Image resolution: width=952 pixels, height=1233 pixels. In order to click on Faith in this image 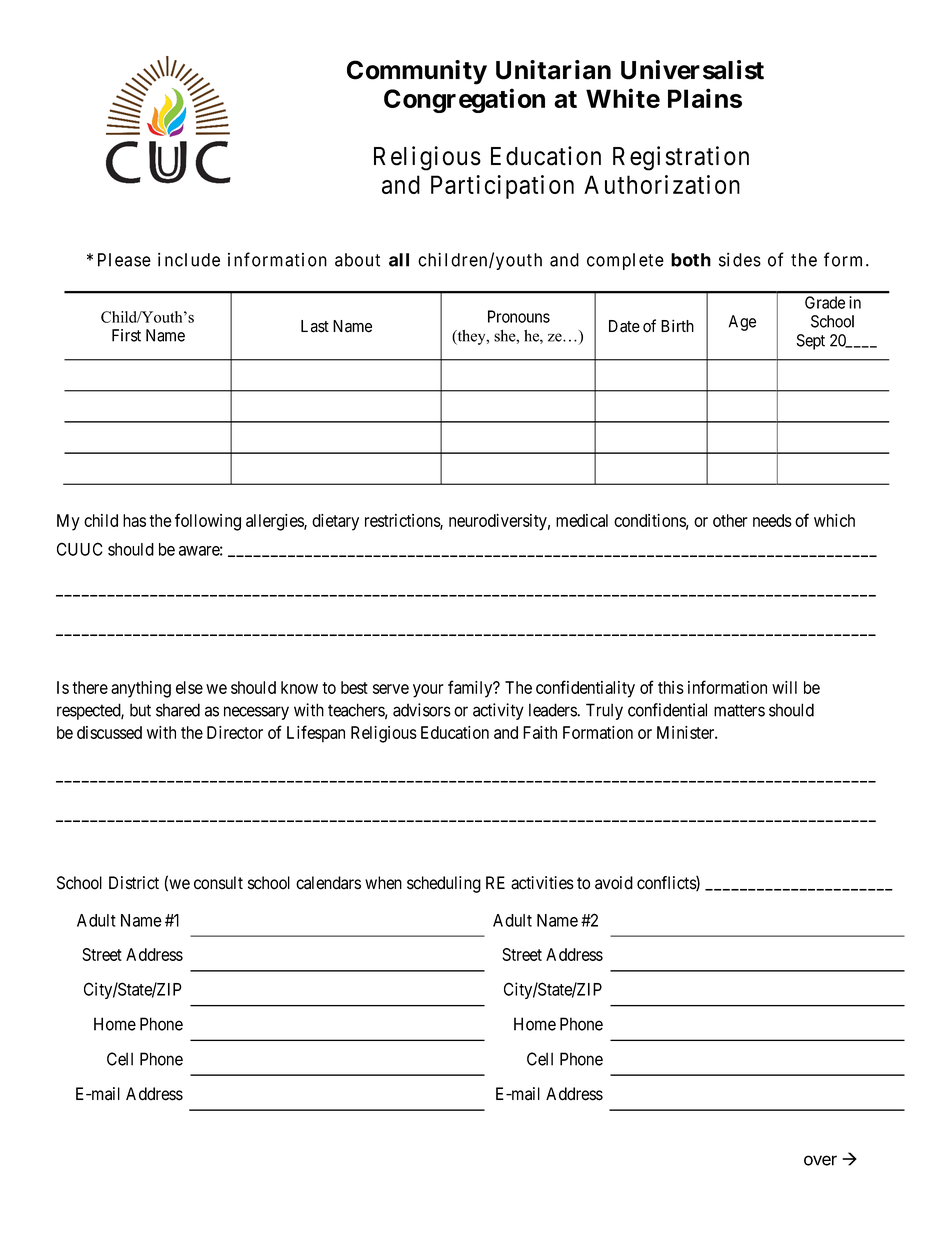, I will do `click(540, 732)`.
